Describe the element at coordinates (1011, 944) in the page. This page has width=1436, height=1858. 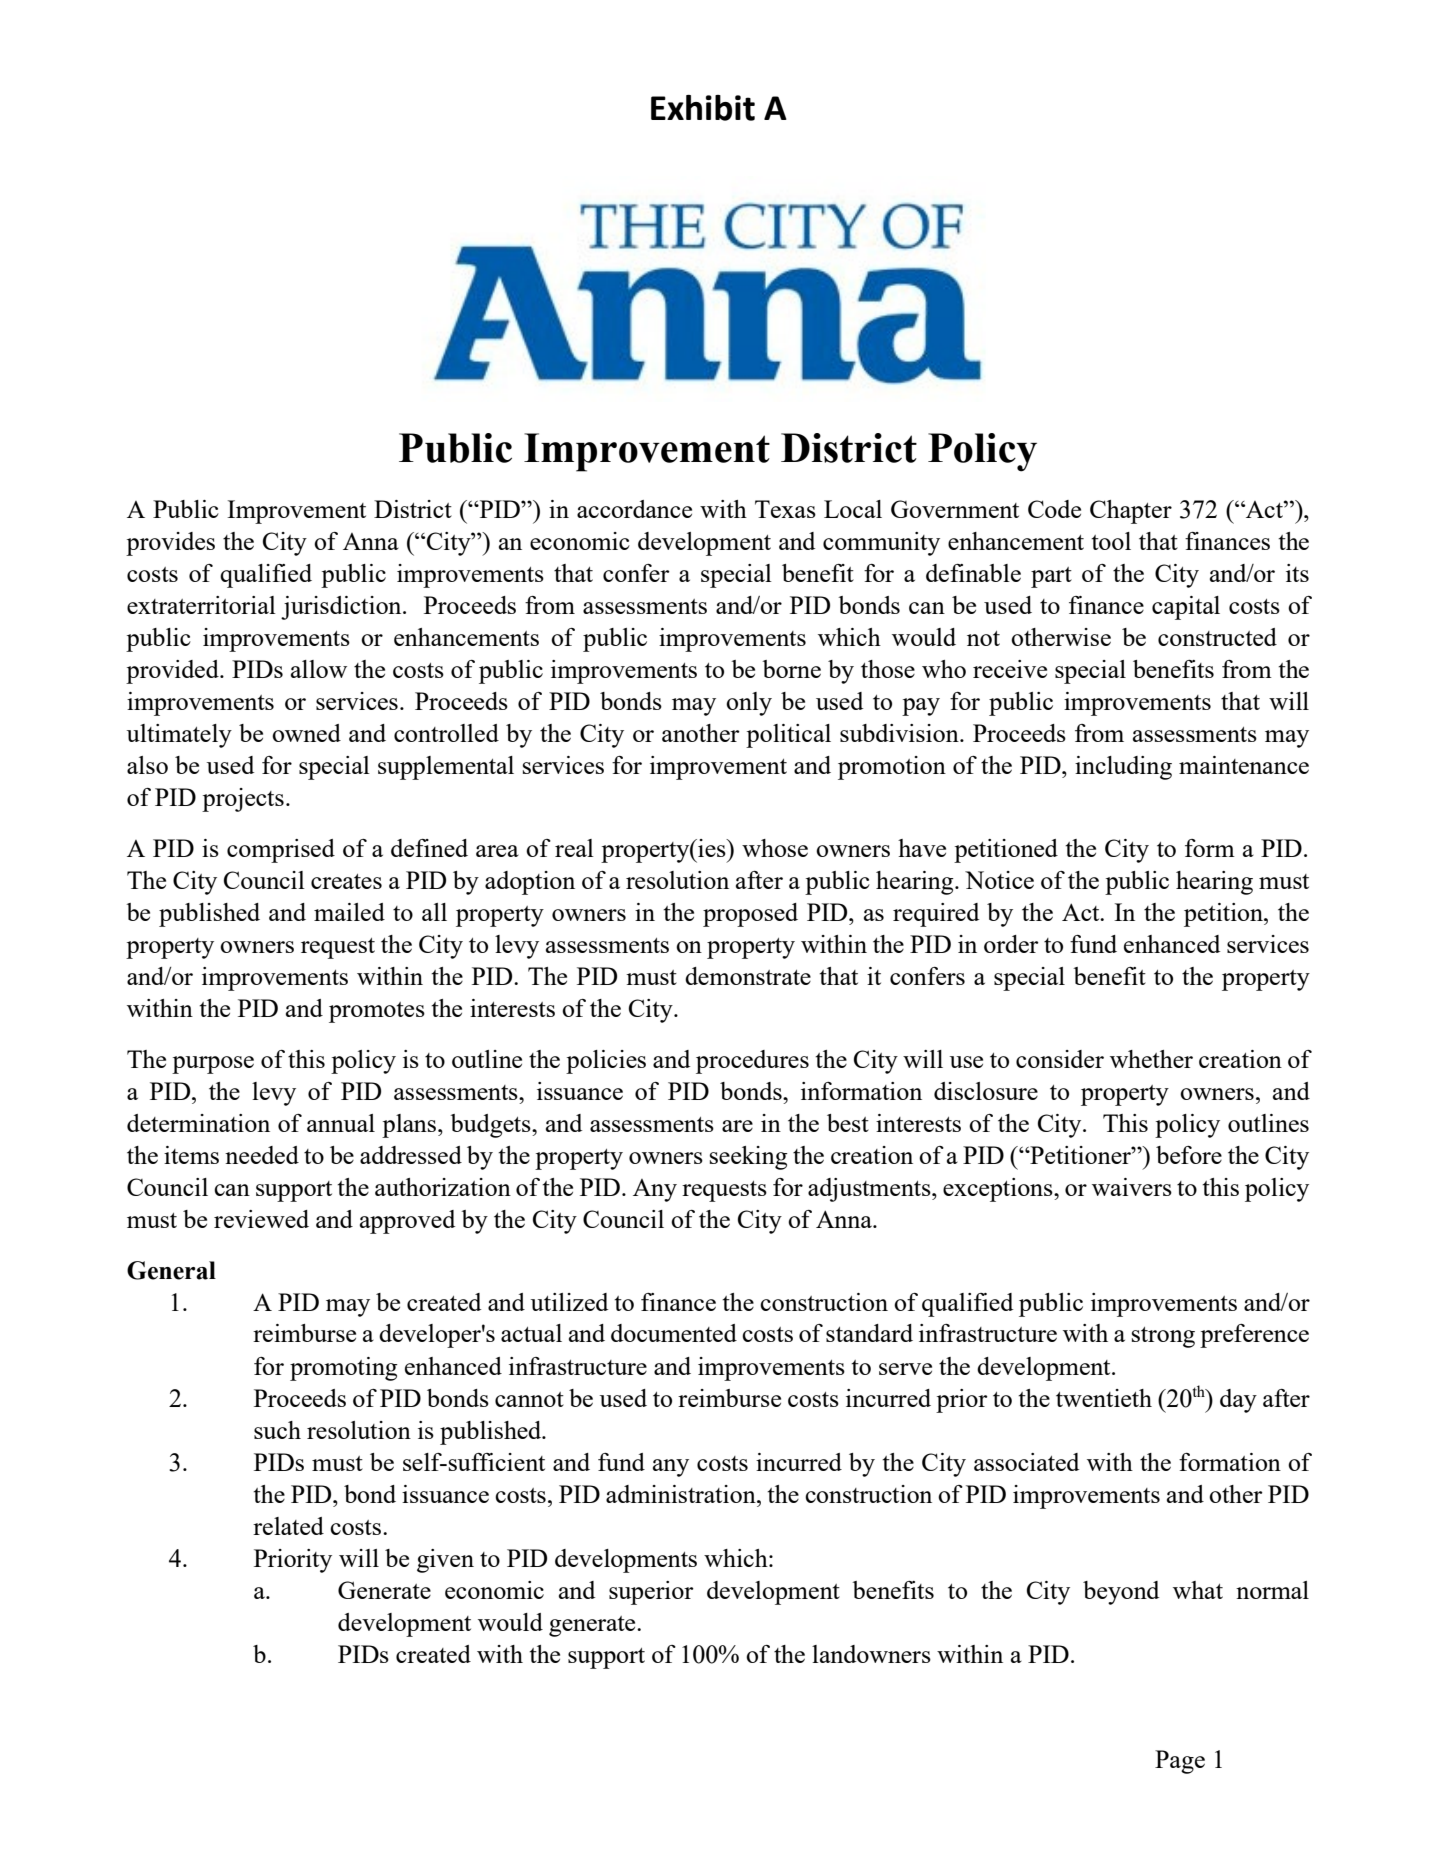
I see `order` at that location.
